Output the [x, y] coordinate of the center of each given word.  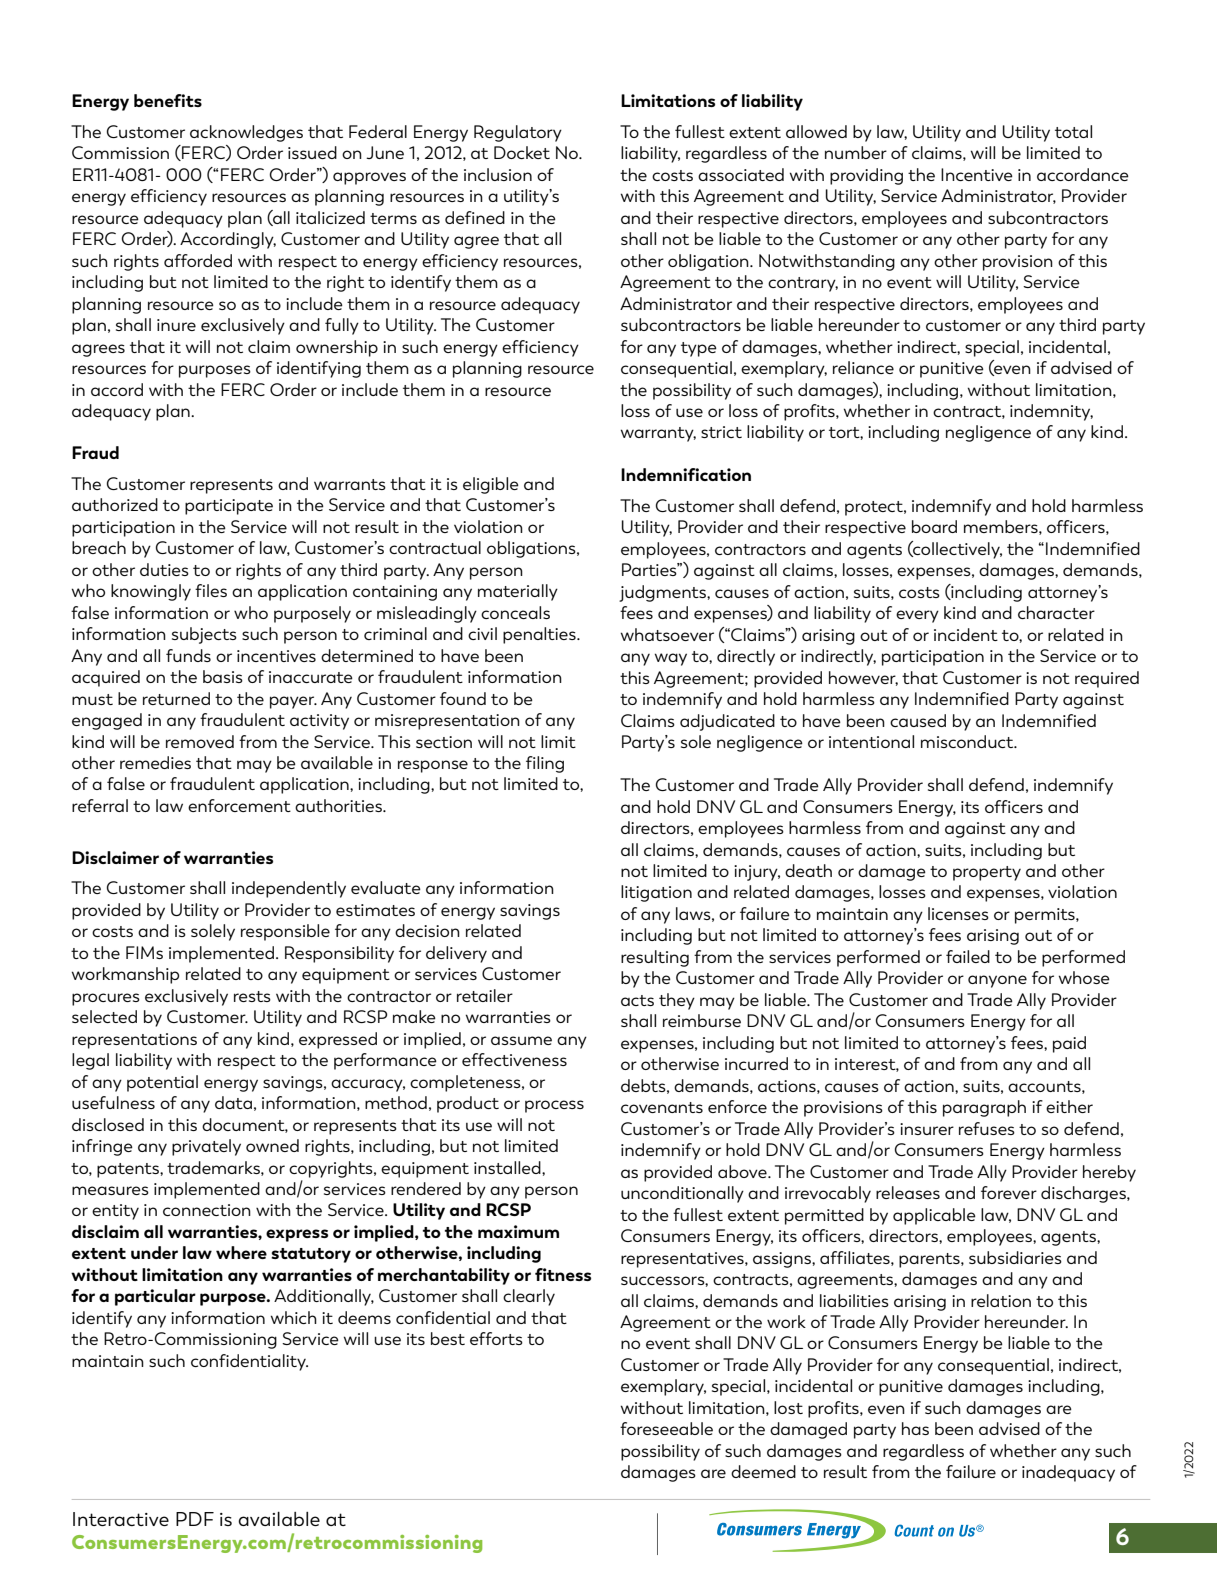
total [1073, 131]
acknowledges [246, 133]
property [987, 873]
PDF [195, 1519]
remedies [155, 762]
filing [545, 764]
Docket [522, 152]
